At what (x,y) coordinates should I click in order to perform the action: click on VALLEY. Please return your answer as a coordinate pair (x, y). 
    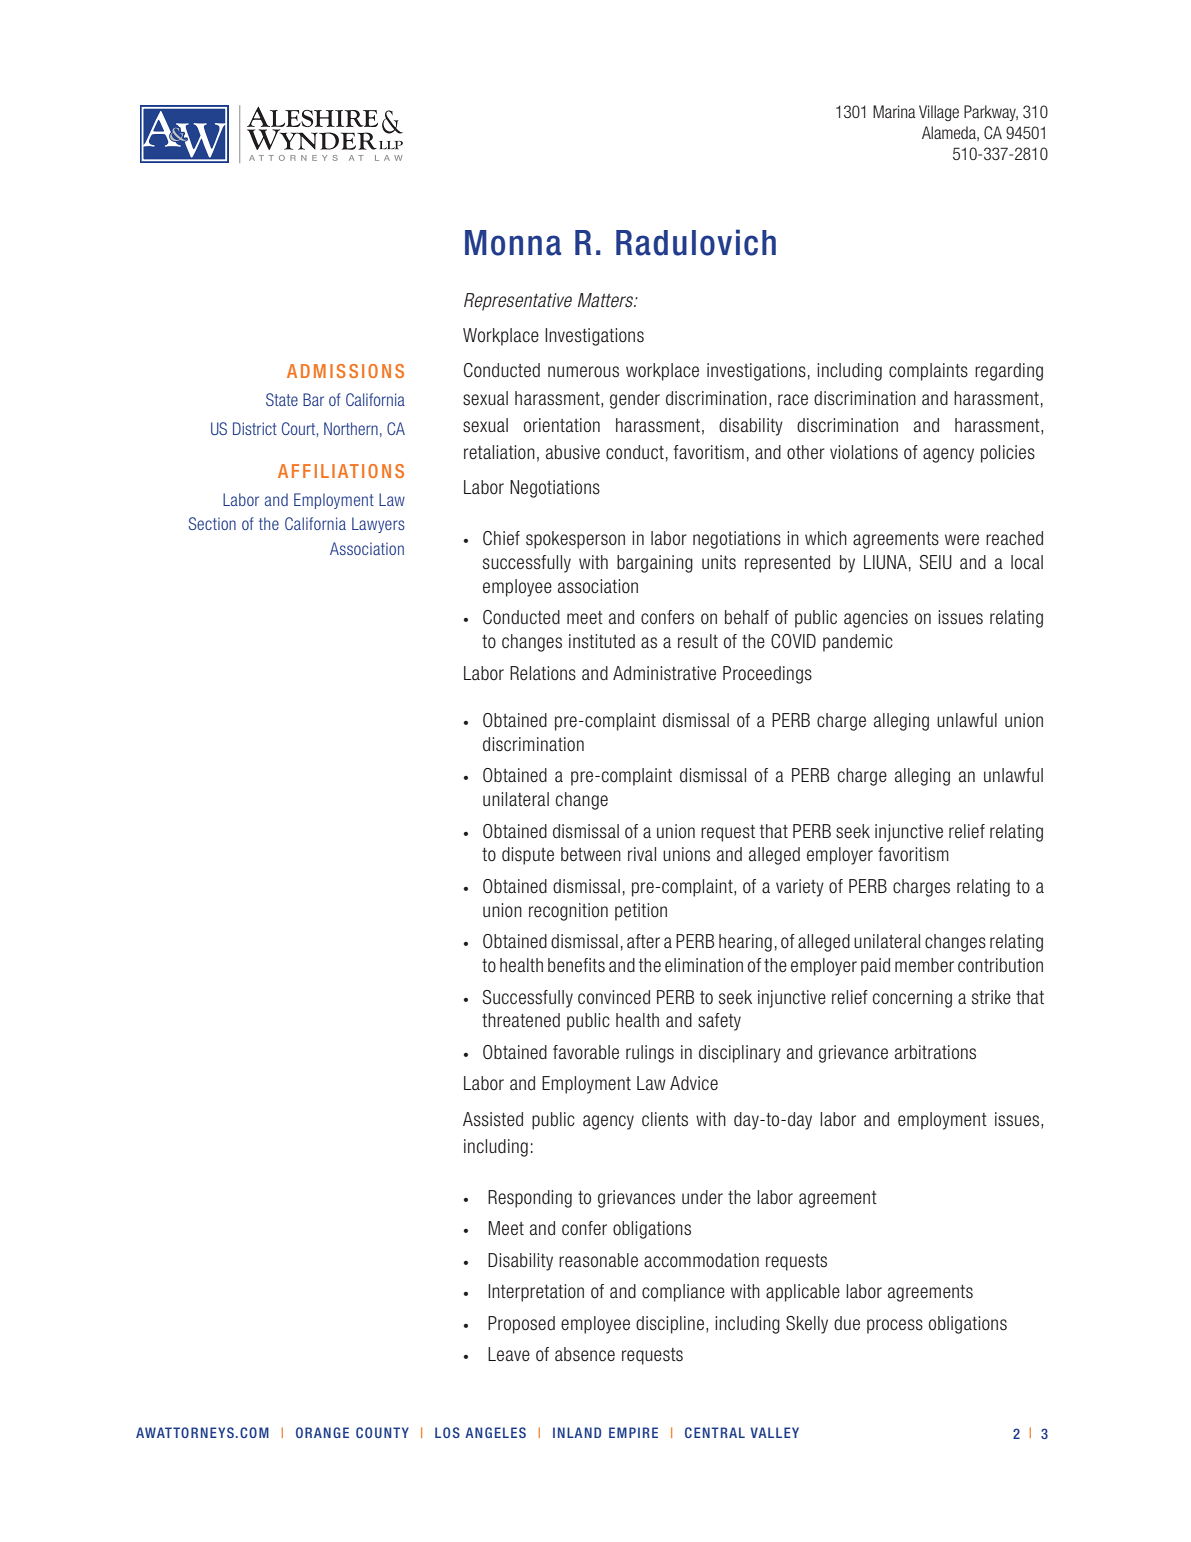
    Looking at the image, I should click on (774, 1432).
